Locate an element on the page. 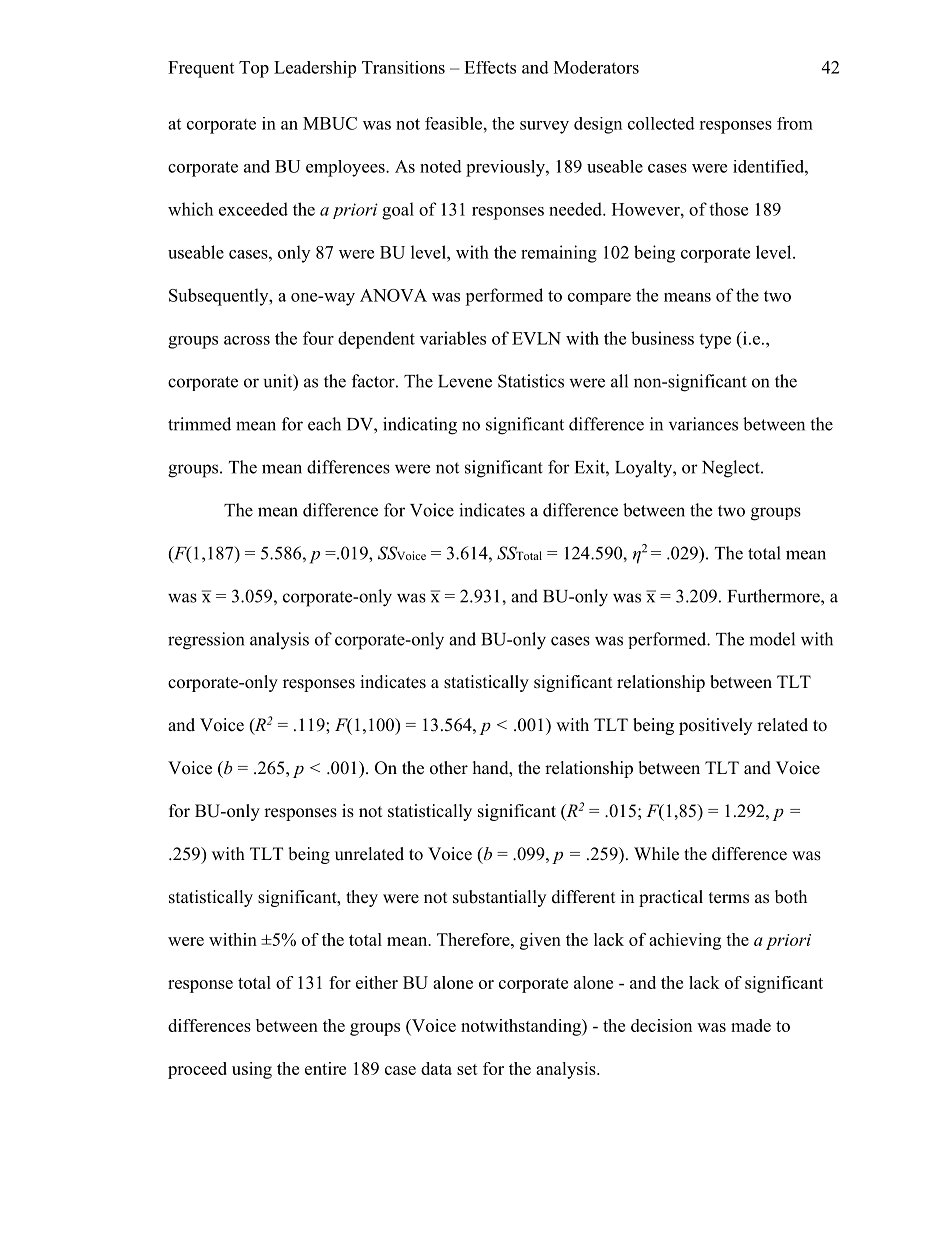 This image has height=1233, width=952. Top is located at coordinates (254, 69).
